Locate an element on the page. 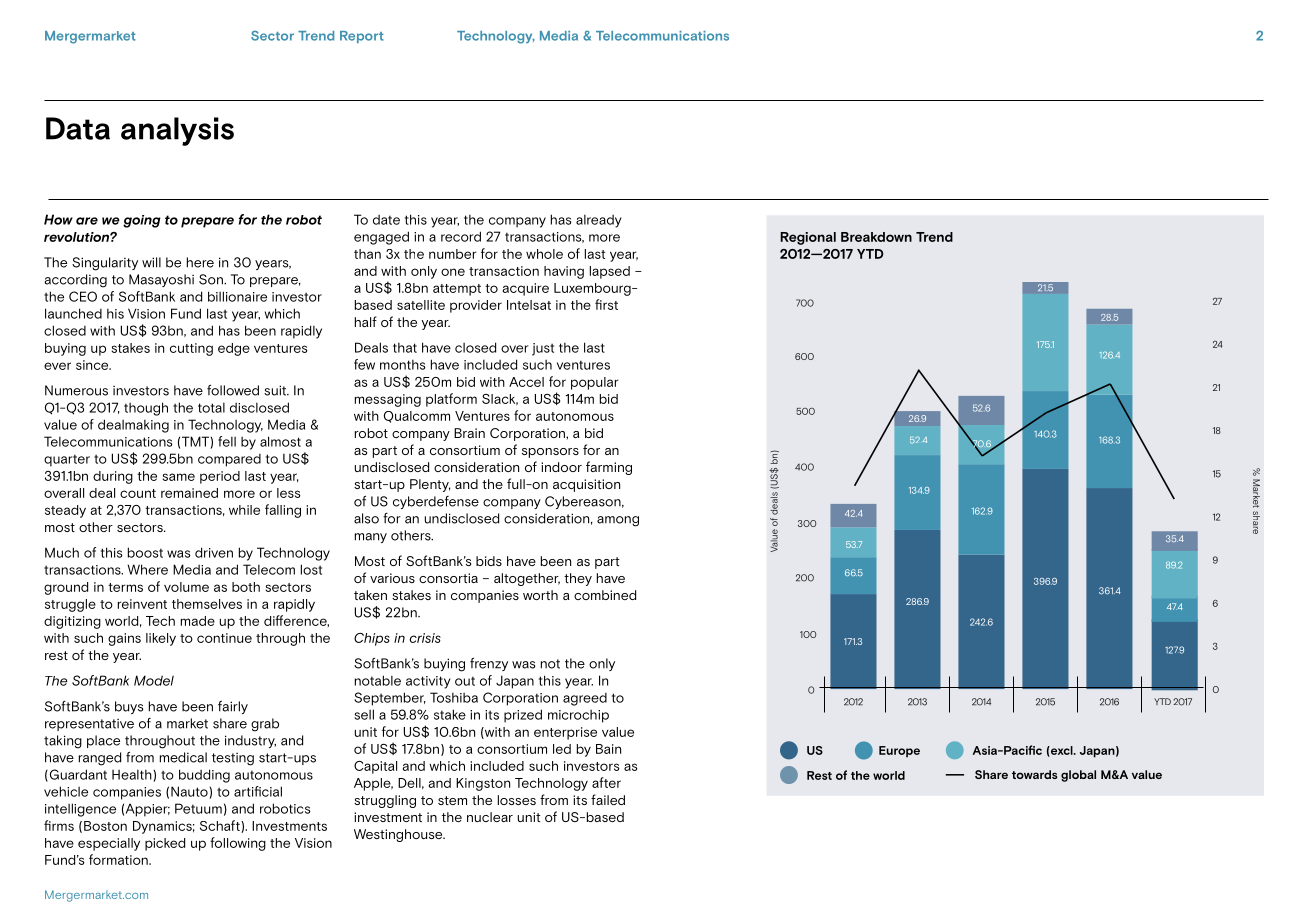 The image size is (1308, 924). Regional is located at coordinates (808, 238).
